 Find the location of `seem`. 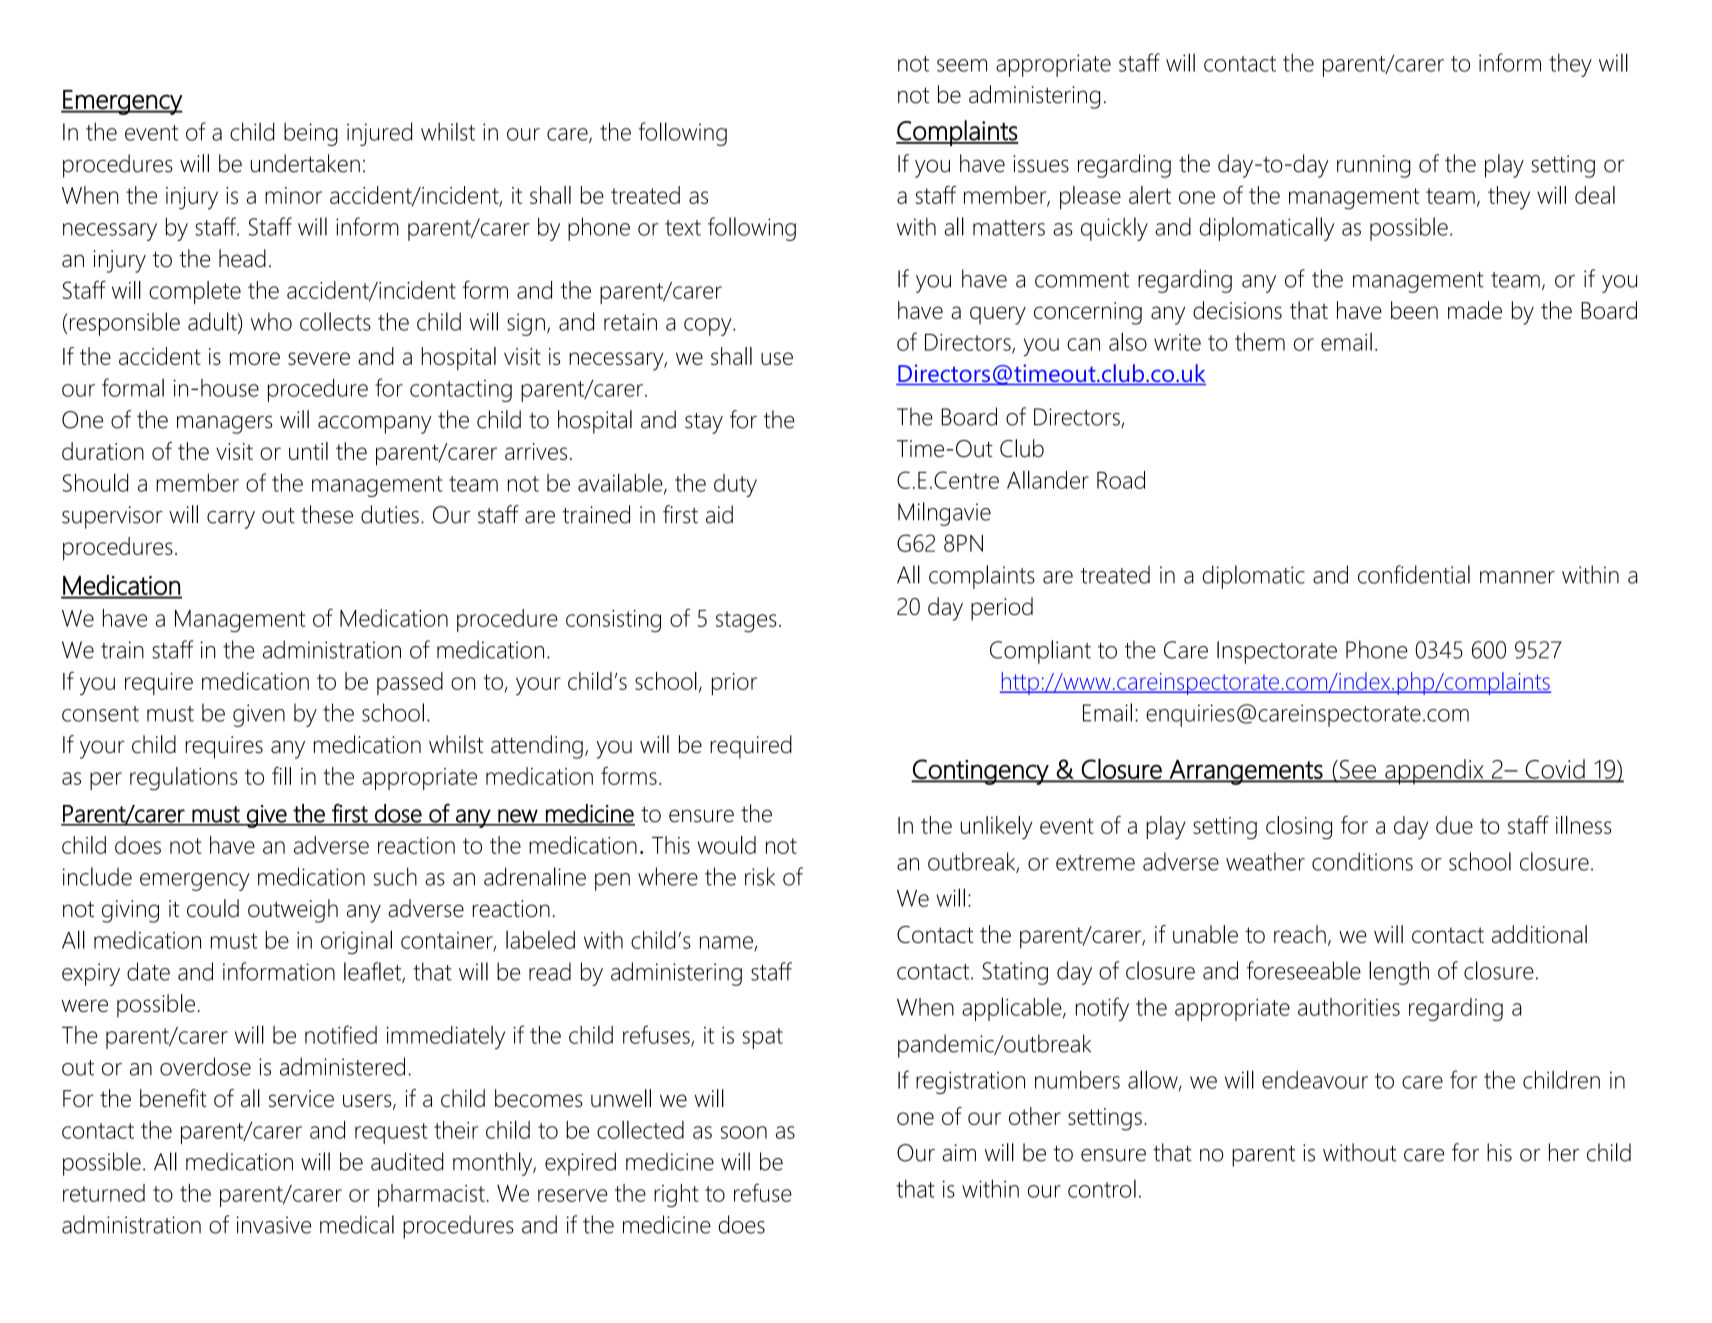

seem is located at coordinates (962, 65).
